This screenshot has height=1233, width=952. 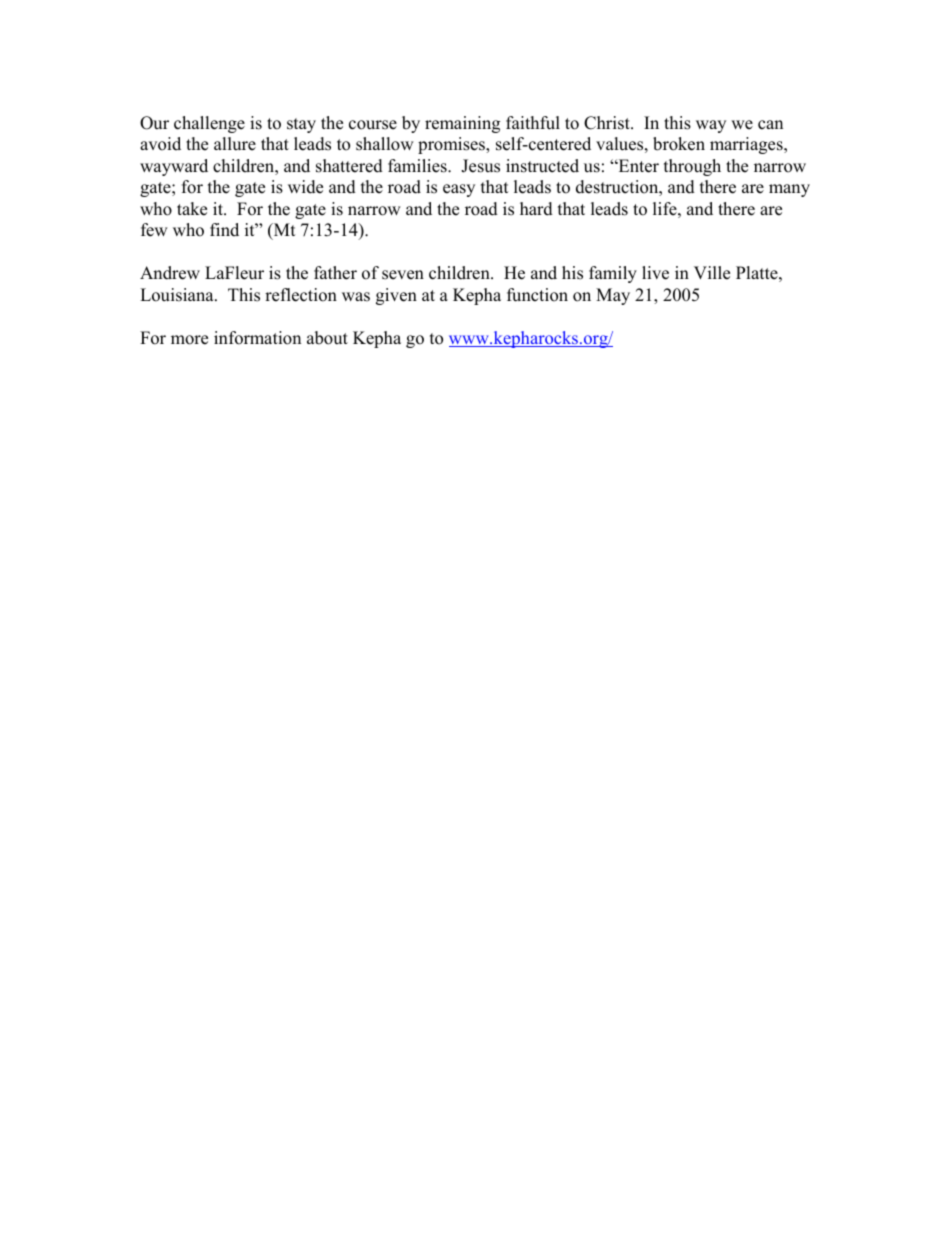 What do you see at coordinates (224, 230) in the screenshot?
I see `find` at bounding box center [224, 230].
